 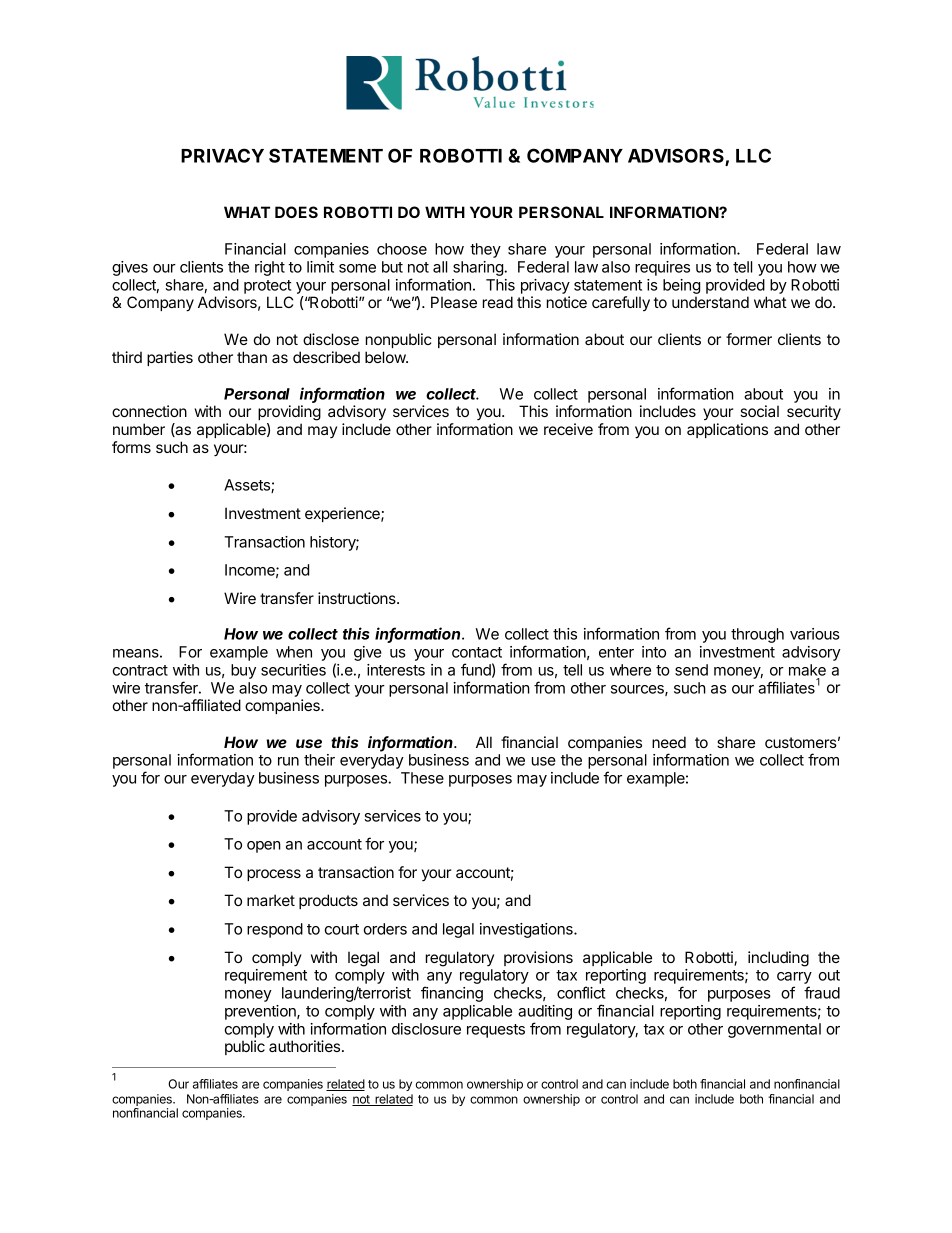 What do you see at coordinates (149, 411) in the document?
I see `connection` at bounding box center [149, 411].
